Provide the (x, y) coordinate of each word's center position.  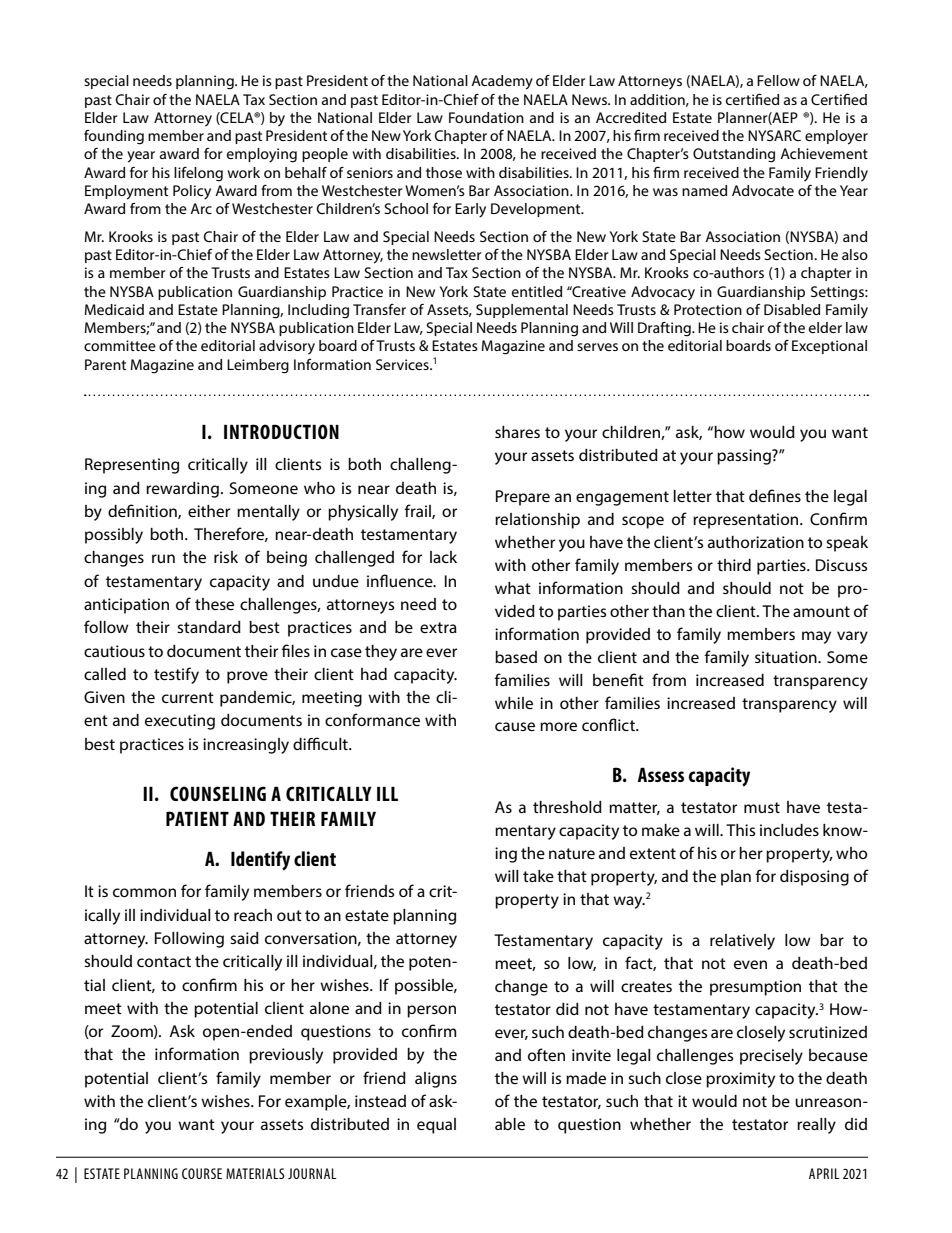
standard (209, 627)
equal (436, 1126)
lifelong (198, 174)
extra (438, 627)
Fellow (778, 80)
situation (787, 657)
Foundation (486, 117)
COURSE (202, 1173)
